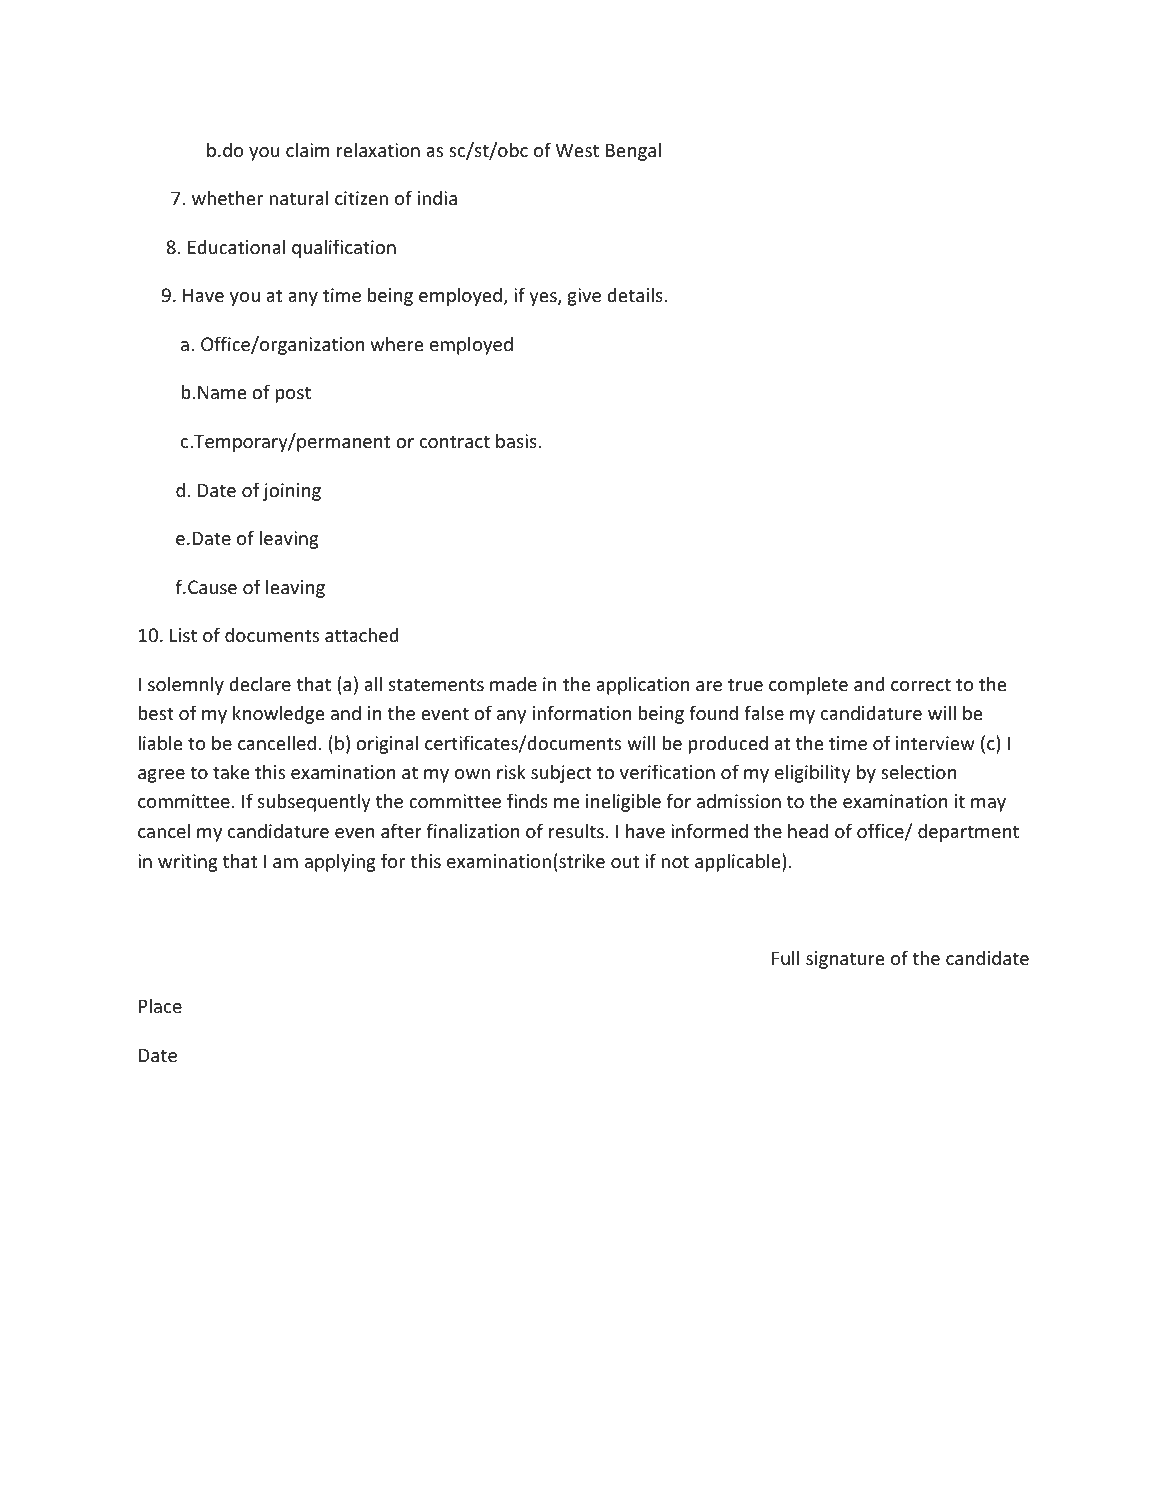 The width and height of the screenshot is (1167, 1511). I want to click on made, so click(513, 683).
